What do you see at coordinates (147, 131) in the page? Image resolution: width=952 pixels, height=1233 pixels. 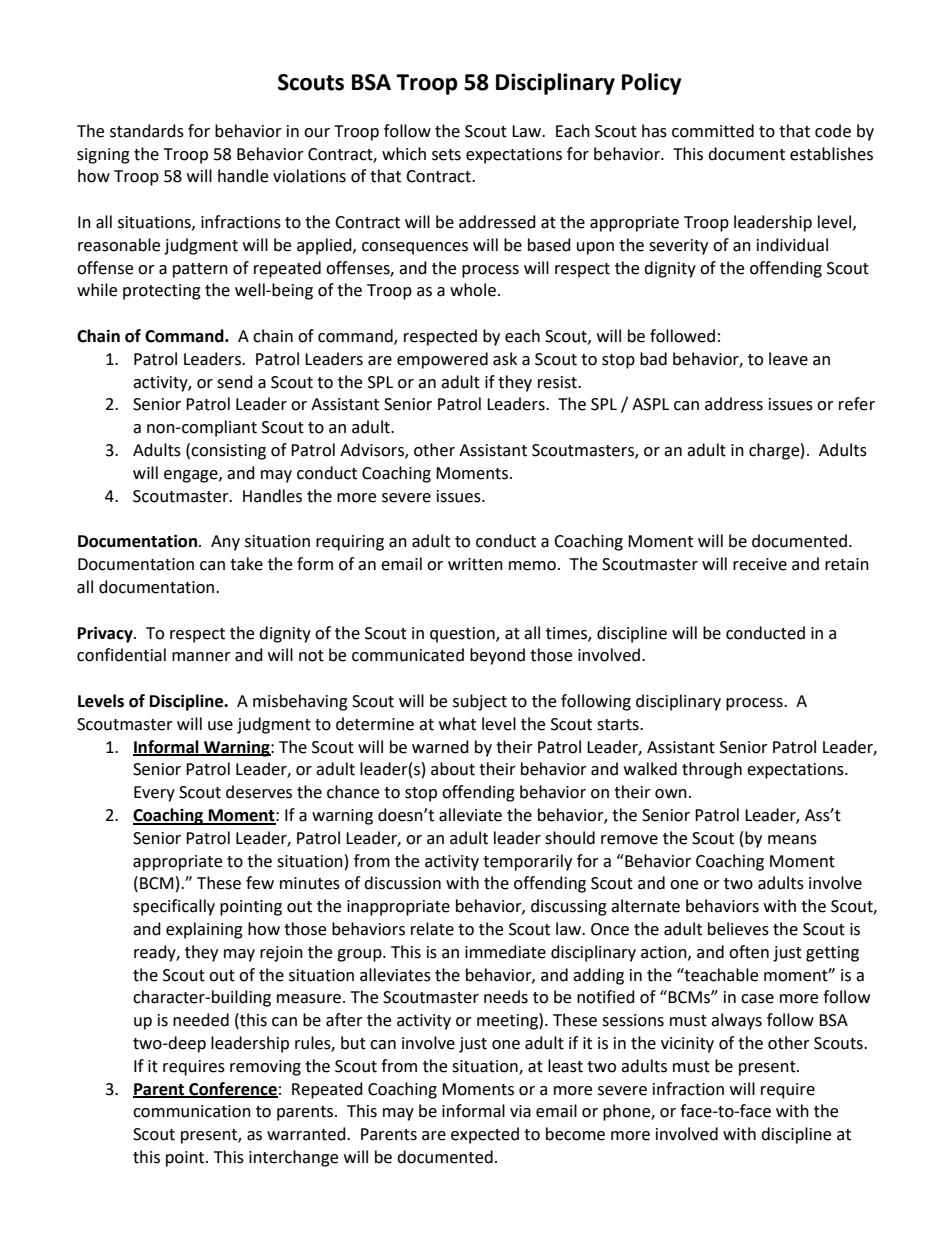 I see `standards` at bounding box center [147, 131].
